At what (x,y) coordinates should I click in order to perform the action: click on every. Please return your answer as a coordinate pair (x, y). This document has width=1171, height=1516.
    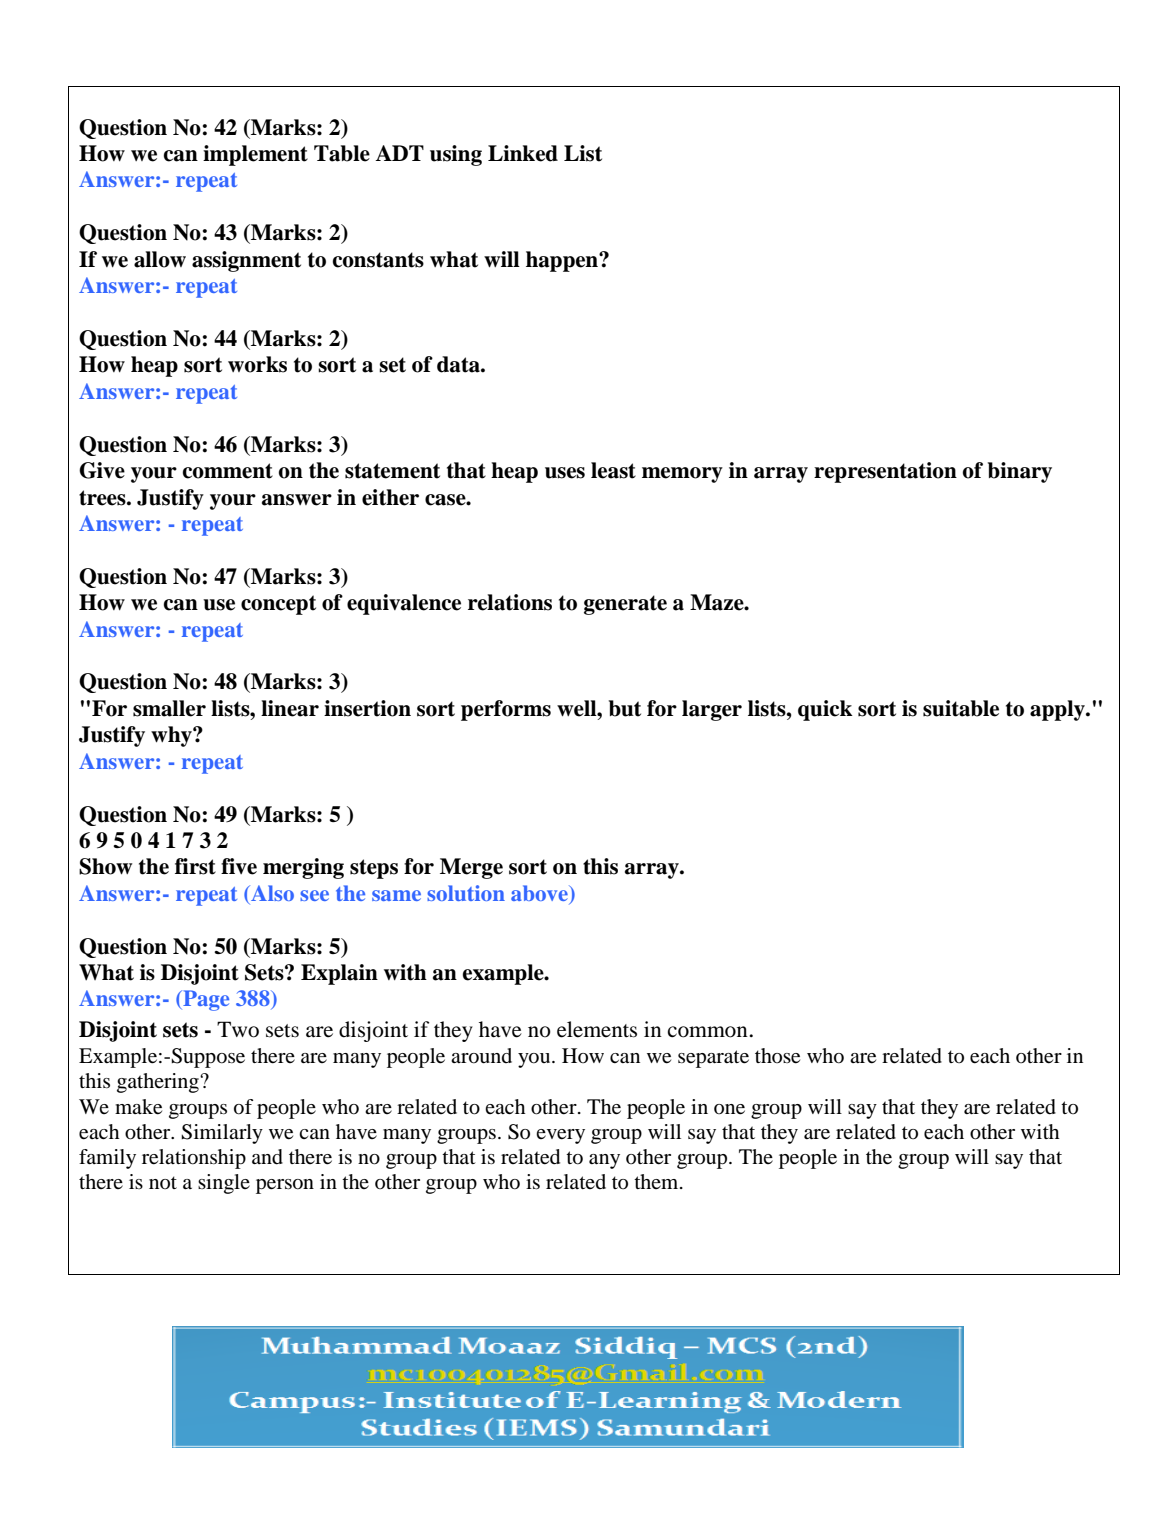
    Looking at the image, I should click on (560, 1136).
